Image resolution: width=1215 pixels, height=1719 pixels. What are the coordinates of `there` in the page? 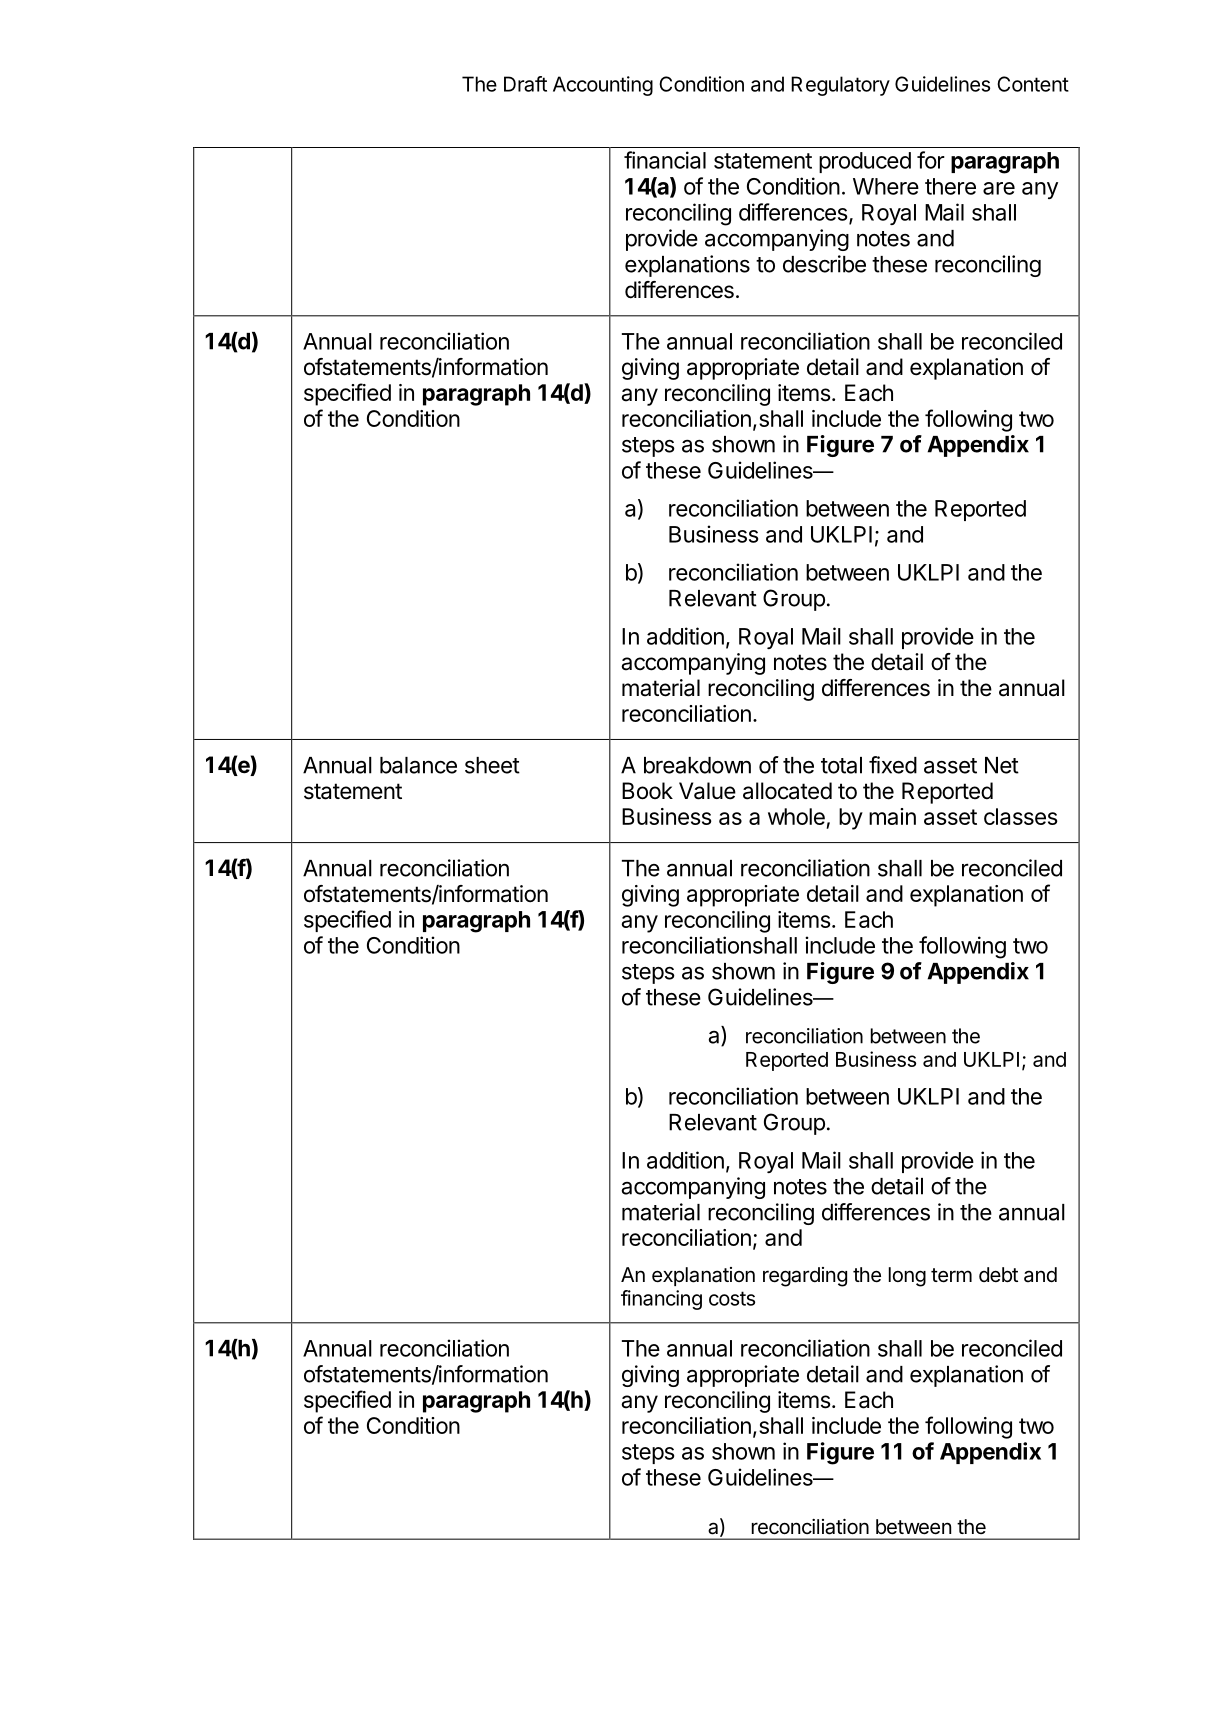 It's located at (950, 186).
